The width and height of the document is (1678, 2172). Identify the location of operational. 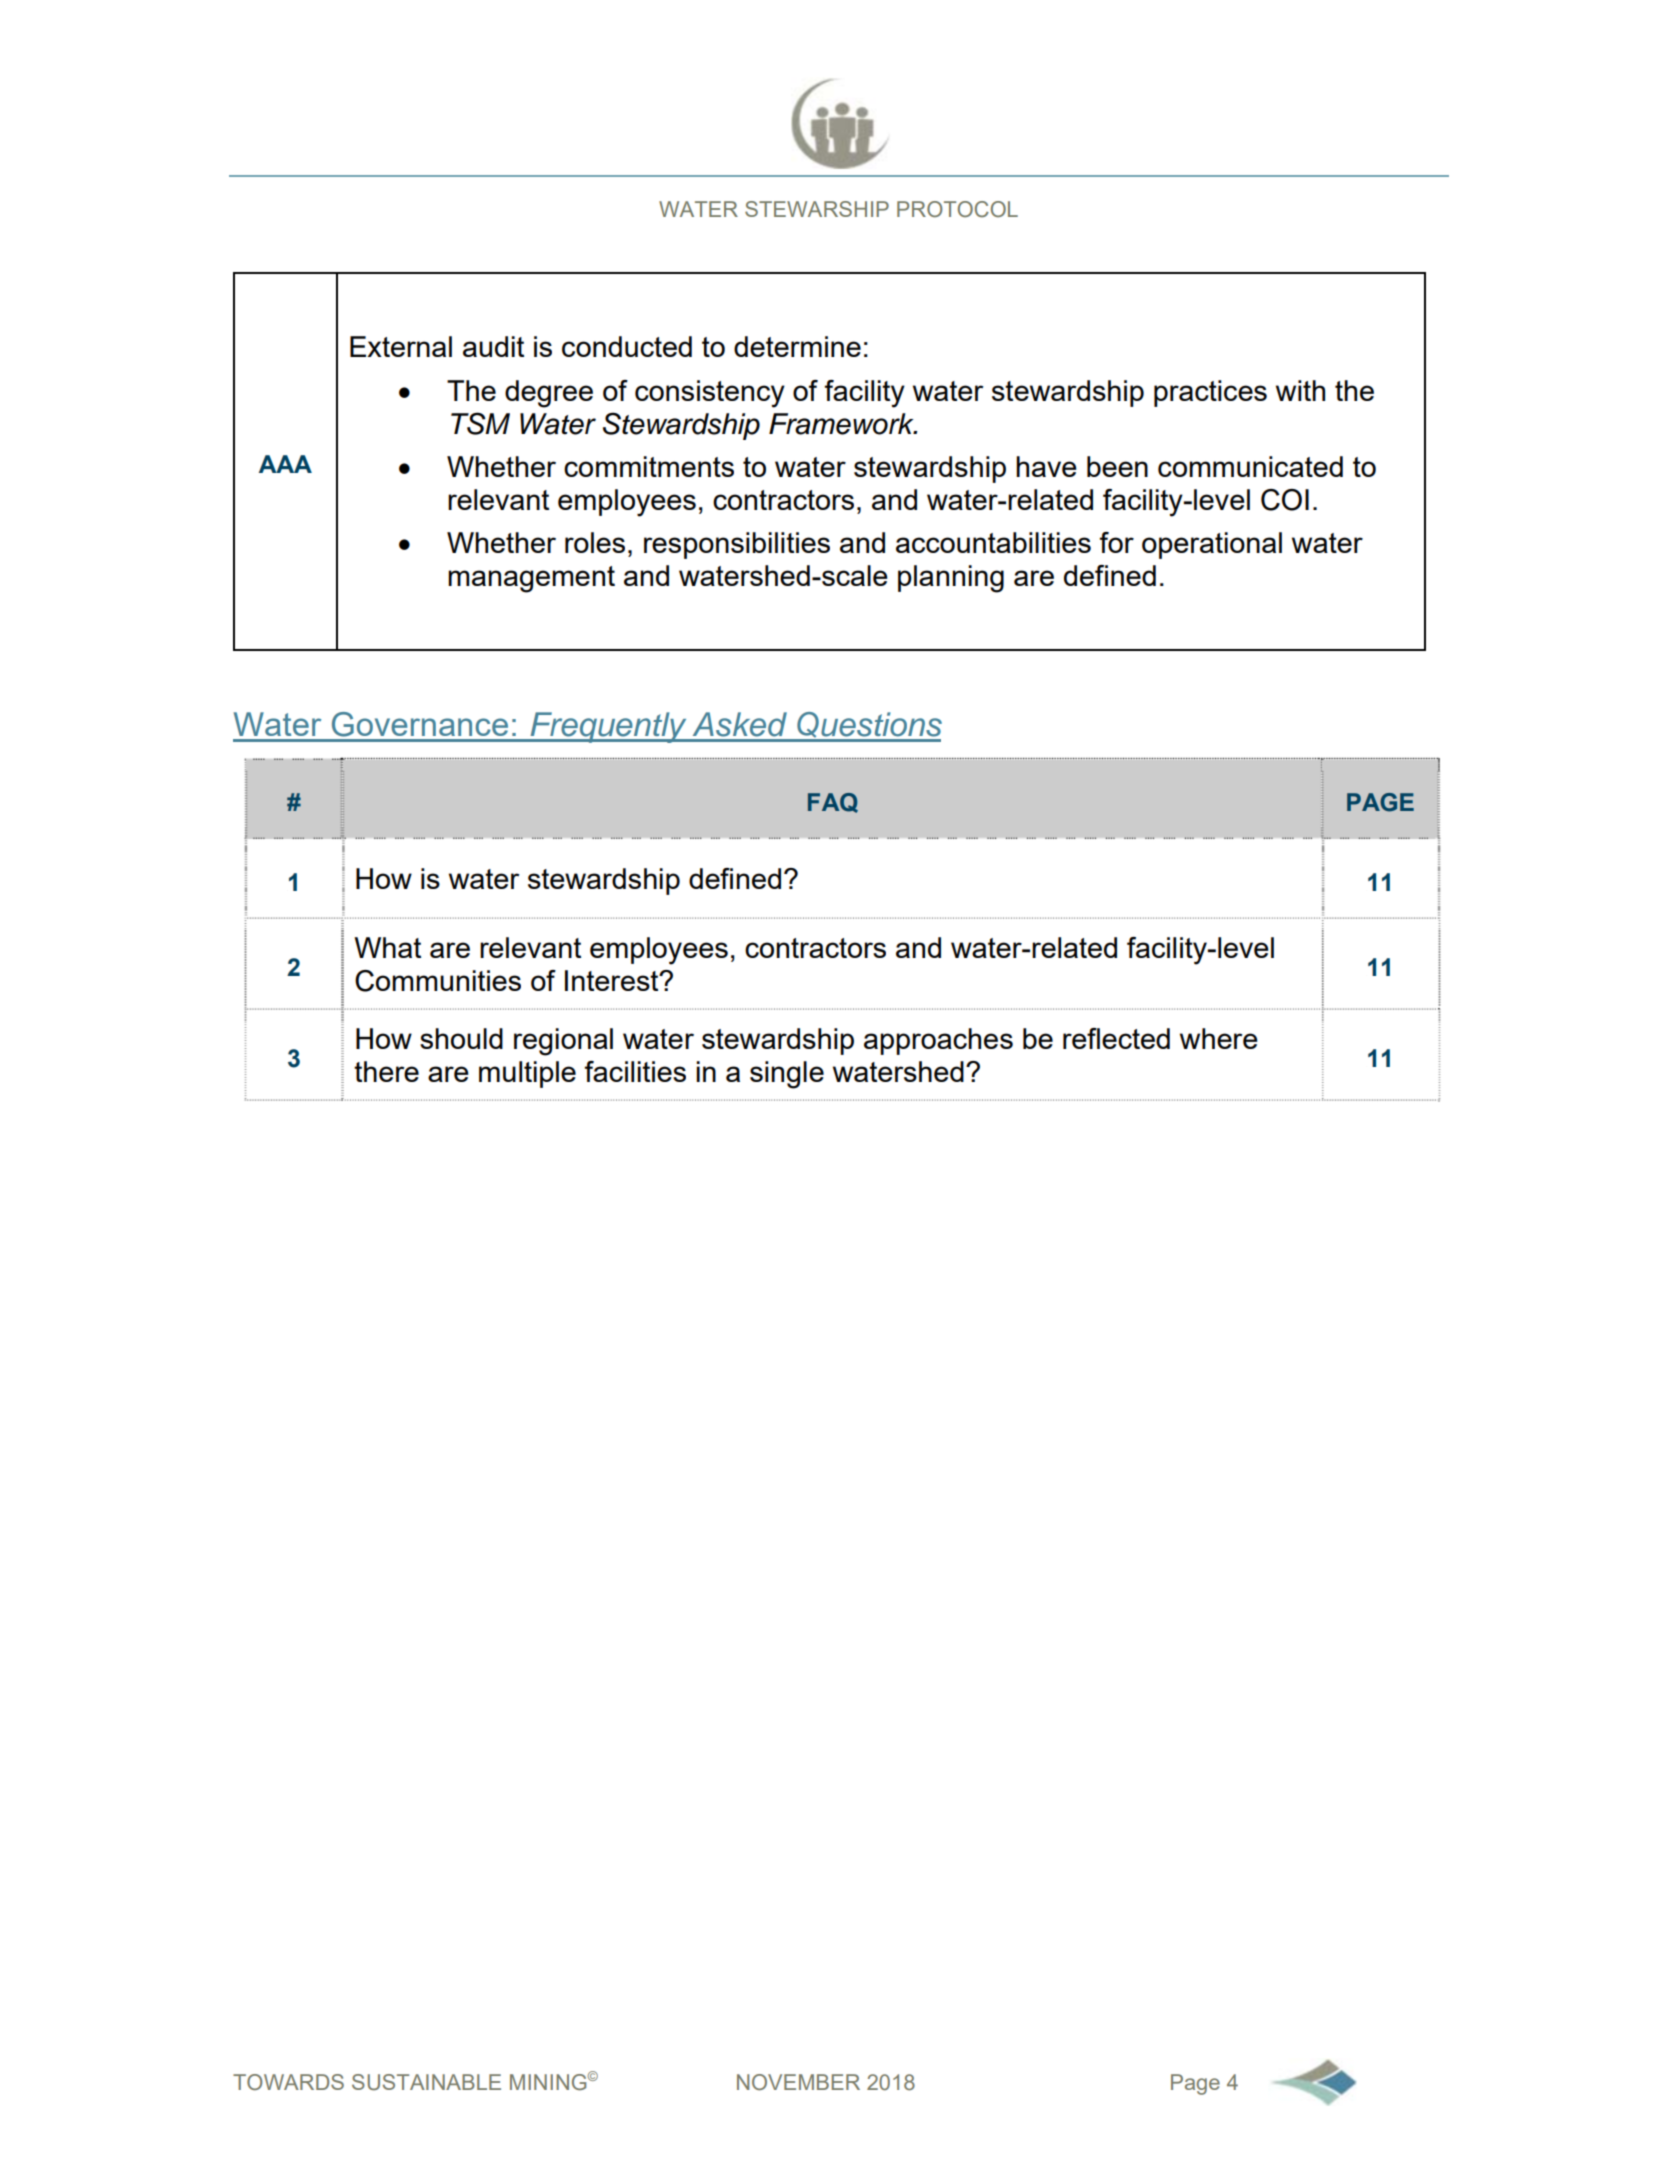
(1212, 545).
